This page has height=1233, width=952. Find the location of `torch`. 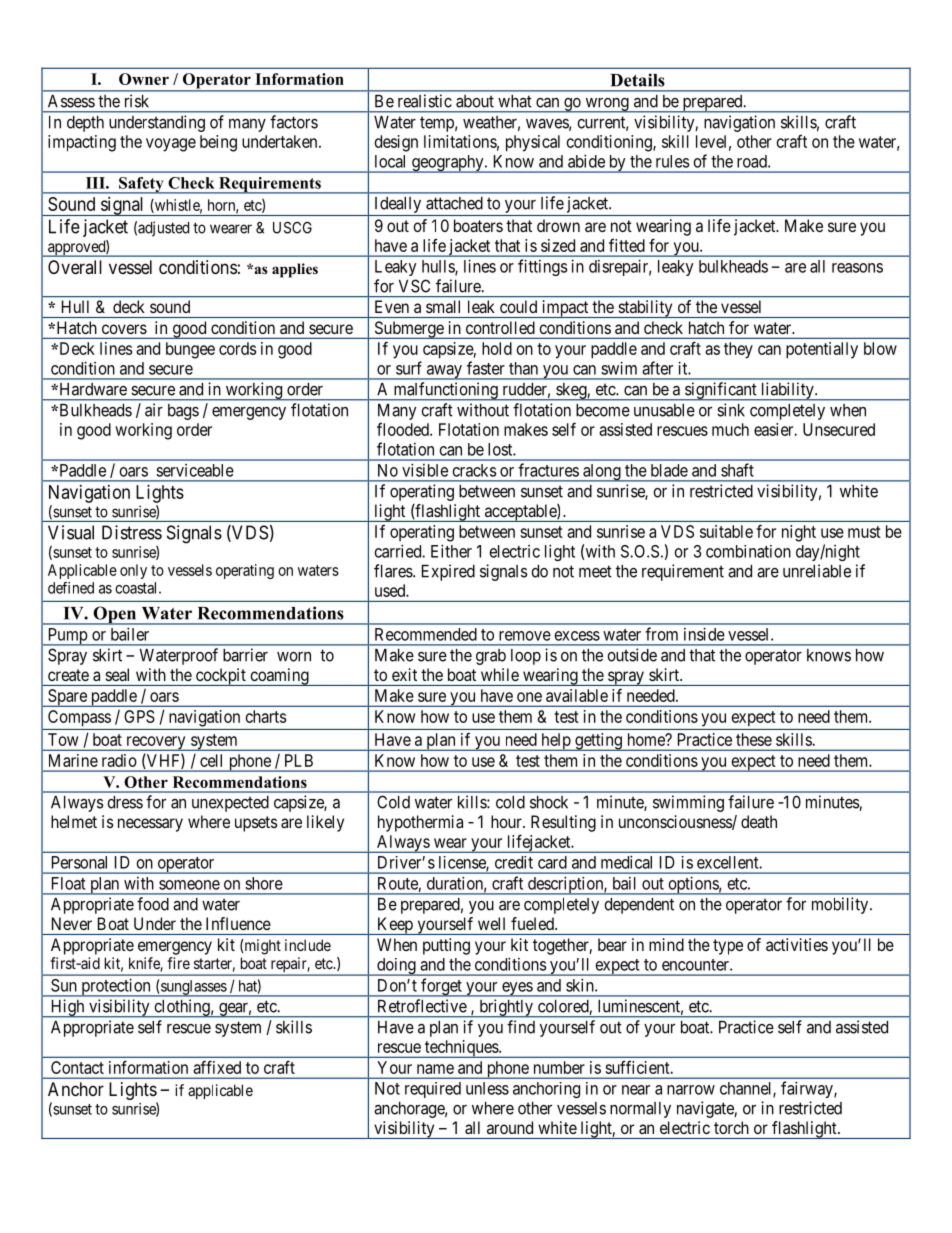

torch is located at coordinates (731, 1127).
